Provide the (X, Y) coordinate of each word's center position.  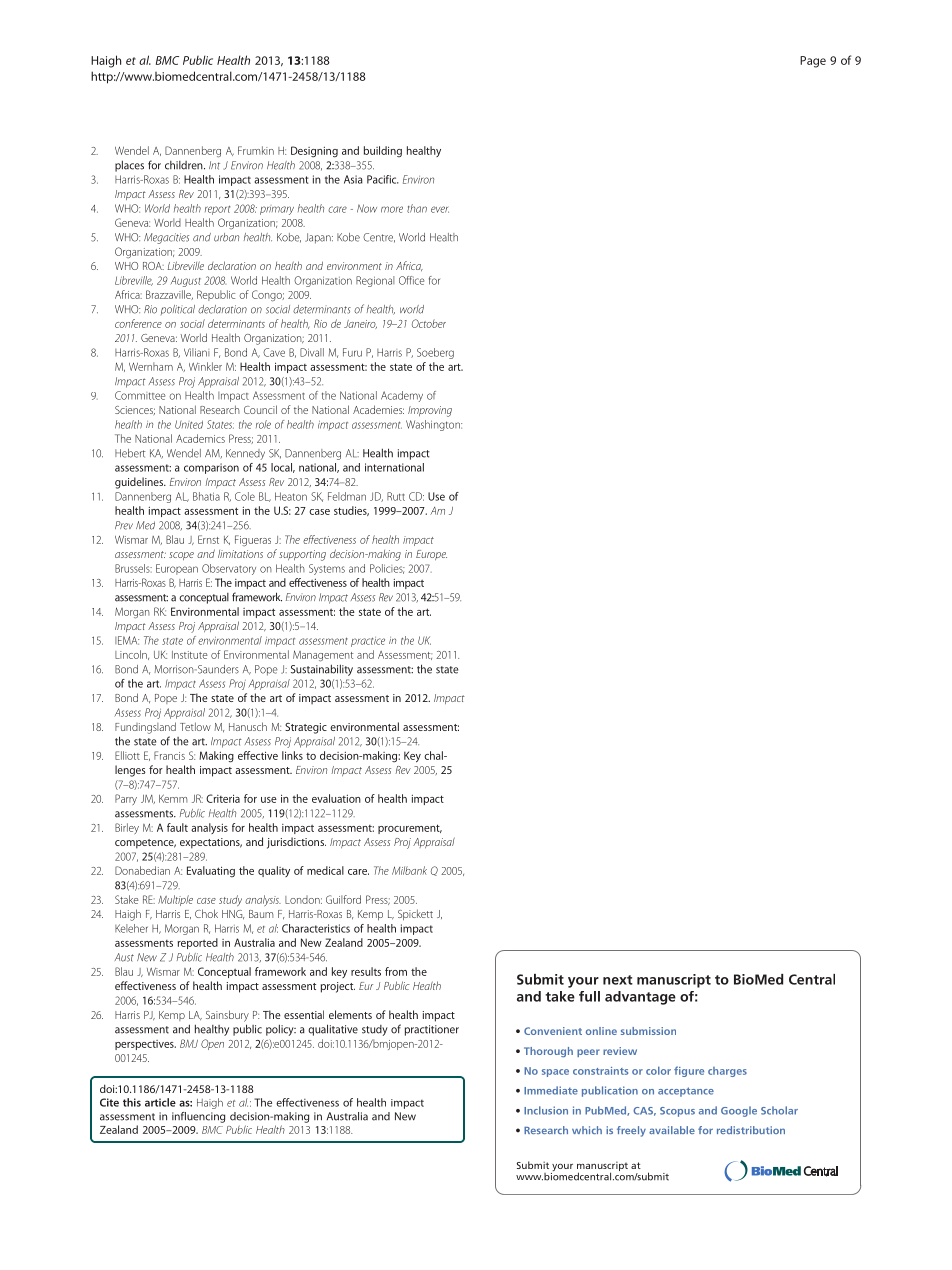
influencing (198, 1117)
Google (739, 1111)
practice (368, 642)
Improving (430, 411)
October (429, 323)
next (618, 980)
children (185, 165)
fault (177, 827)
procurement (410, 829)
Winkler (205, 366)
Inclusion (546, 1110)
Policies (387, 569)
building (383, 151)
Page (813, 62)
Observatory (229, 569)
